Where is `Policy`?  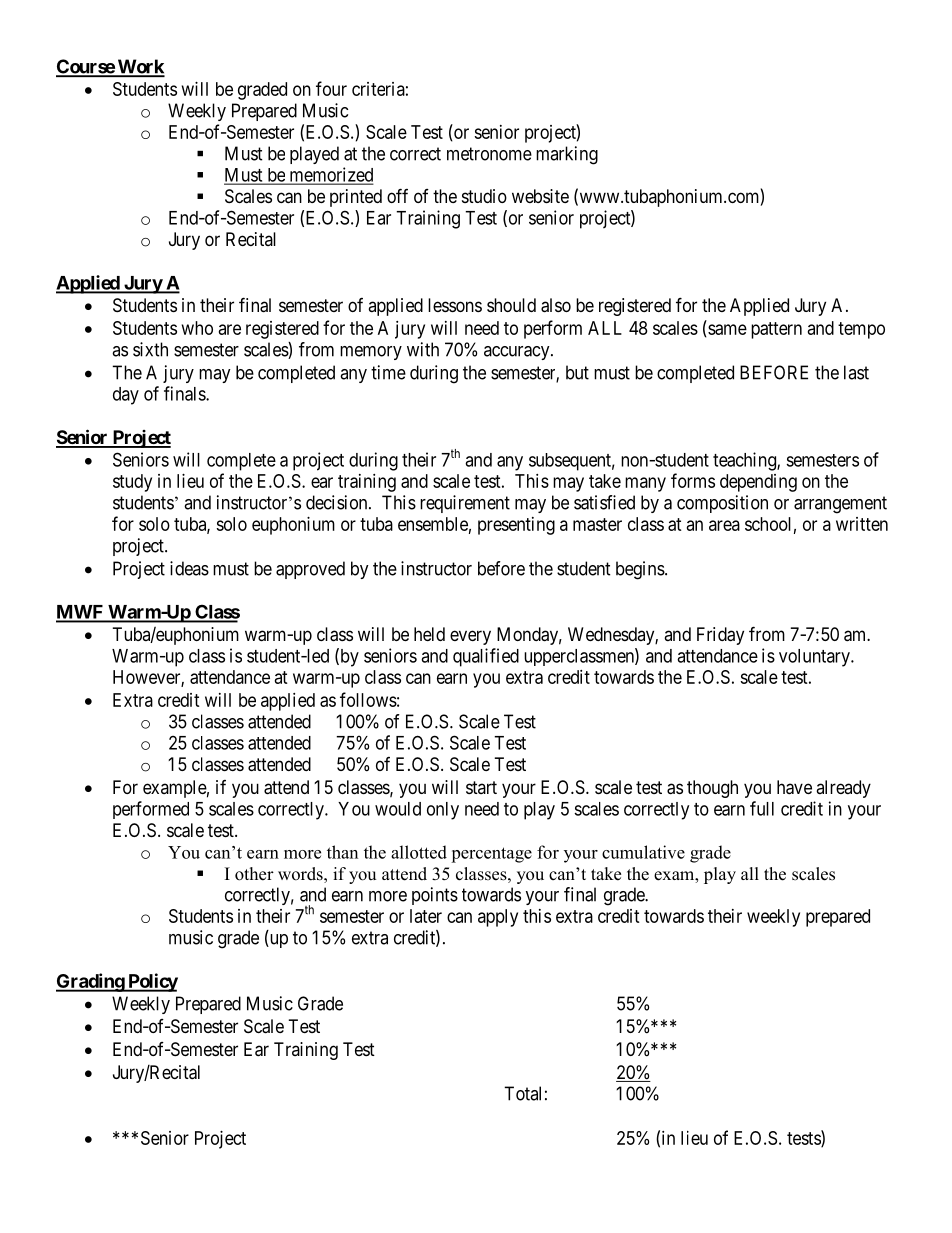
Policy is located at coordinates (152, 982).
